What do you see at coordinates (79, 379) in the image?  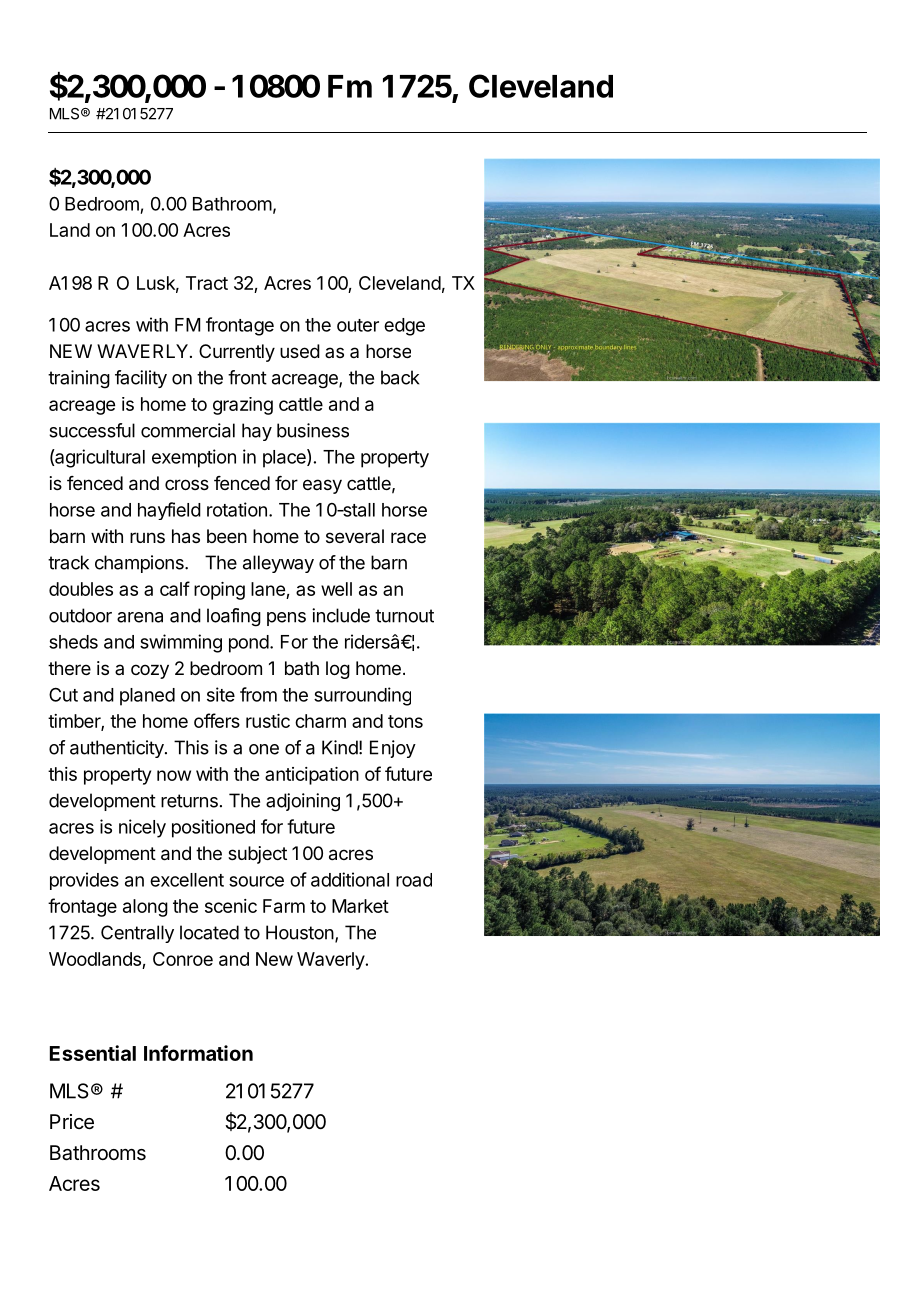 I see `training` at bounding box center [79, 379].
